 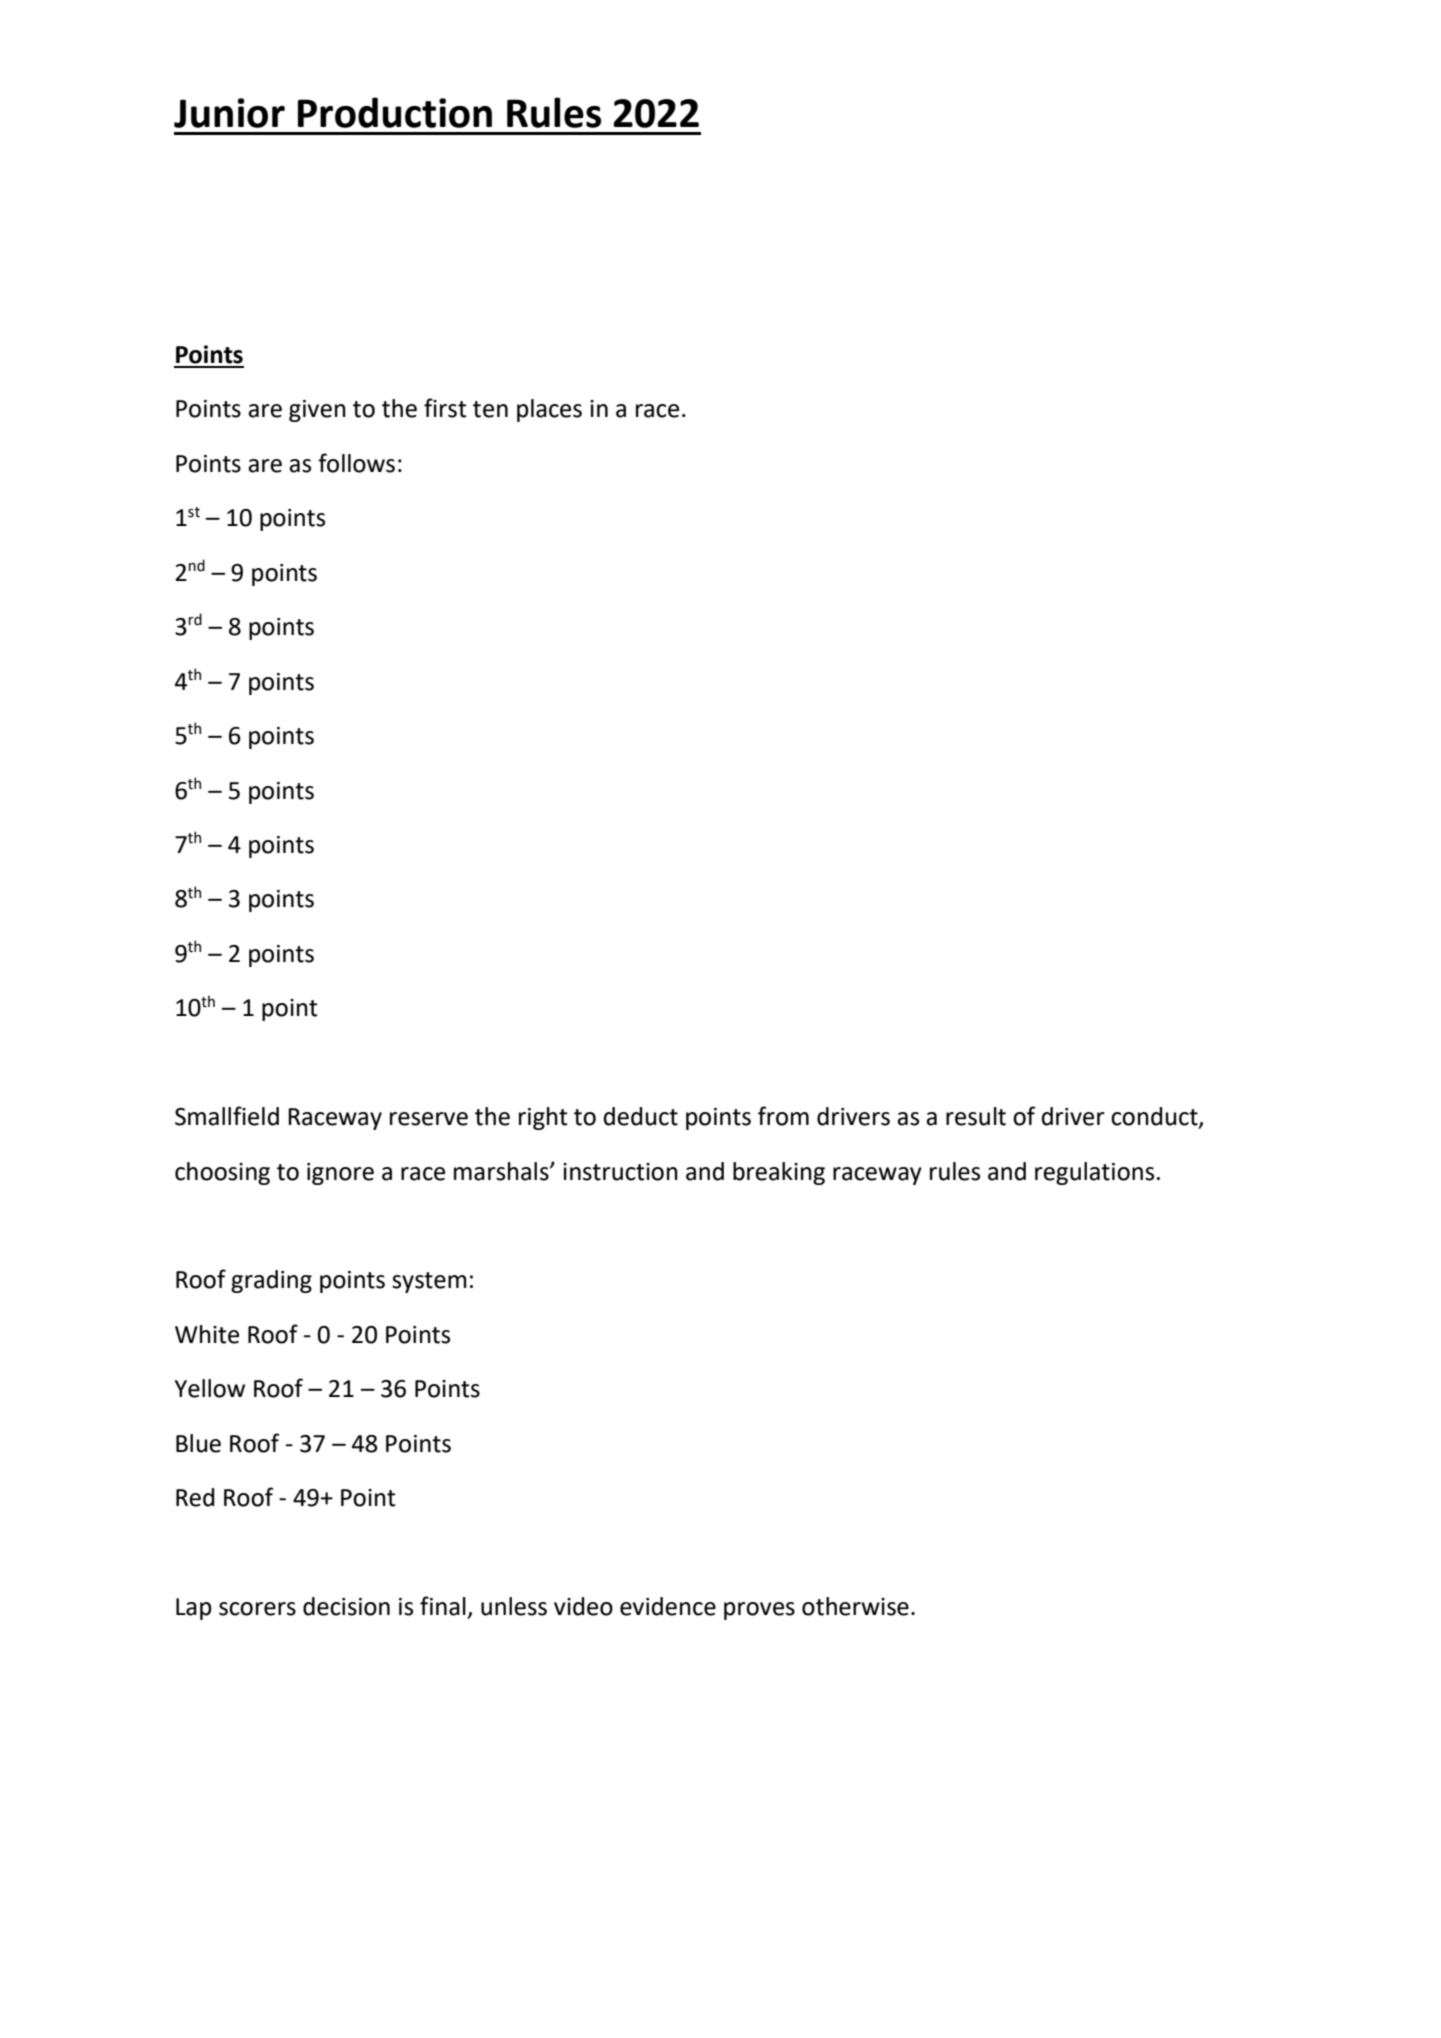 What do you see at coordinates (229, 113) in the screenshot?
I see `Junior` at bounding box center [229, 113].
